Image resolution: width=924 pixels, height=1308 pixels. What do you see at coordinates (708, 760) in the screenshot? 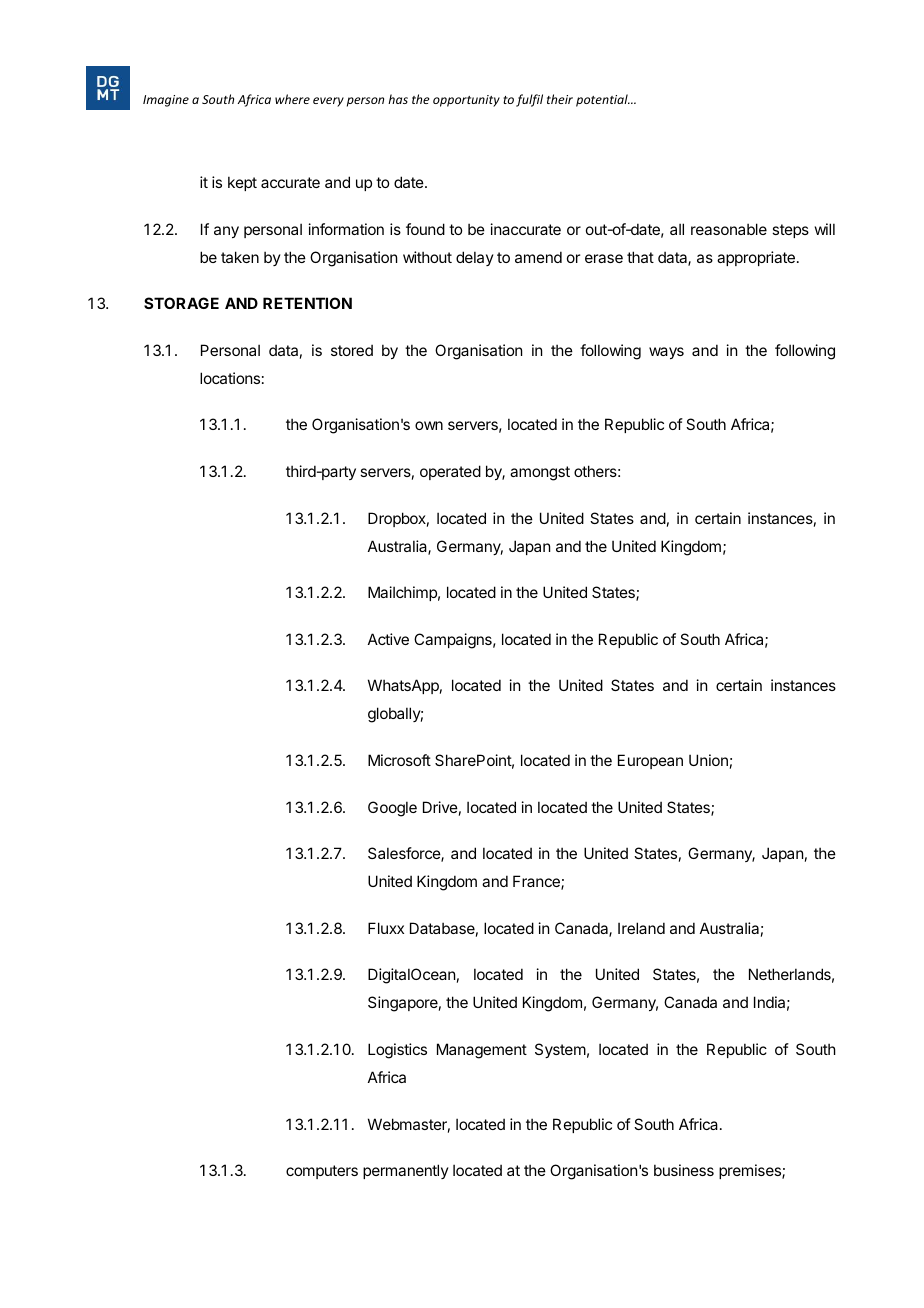
I see `Union` at bounding box center [708, 760].
